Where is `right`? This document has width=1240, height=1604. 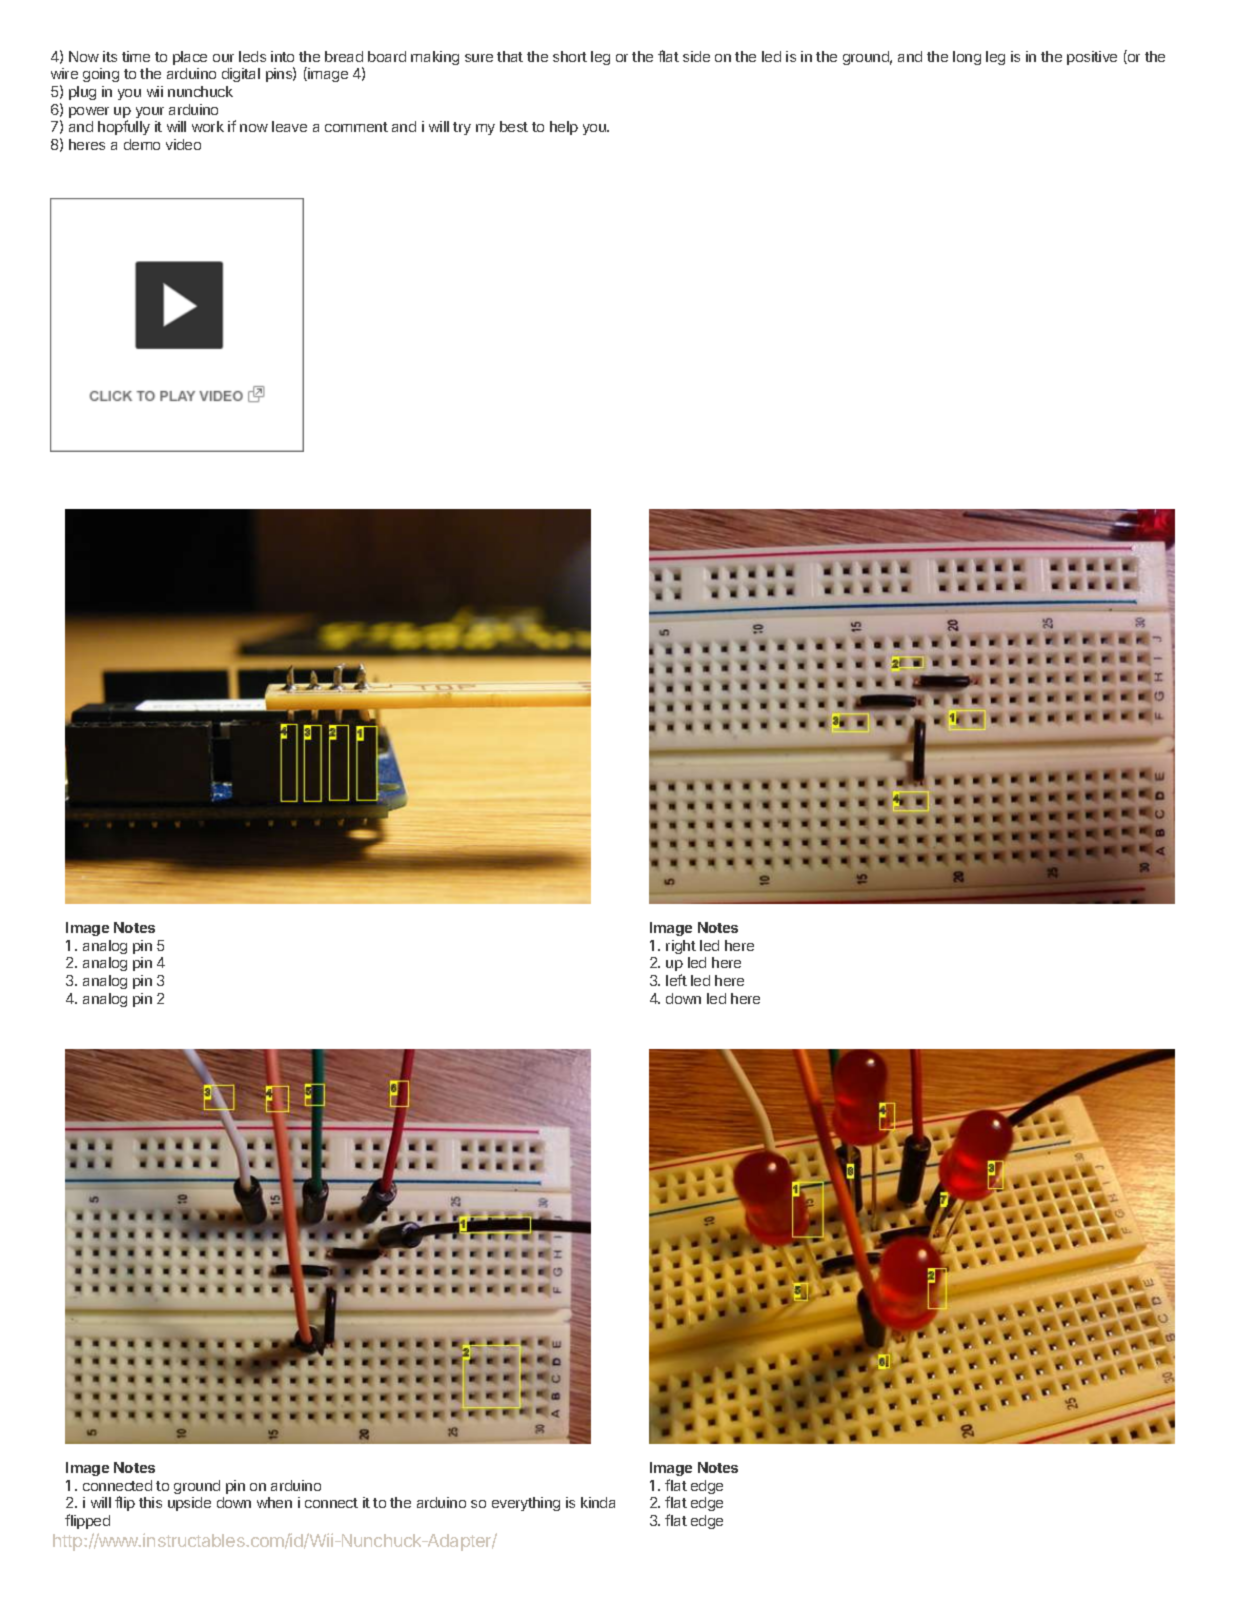 right is located at coordinates (681, 947).
